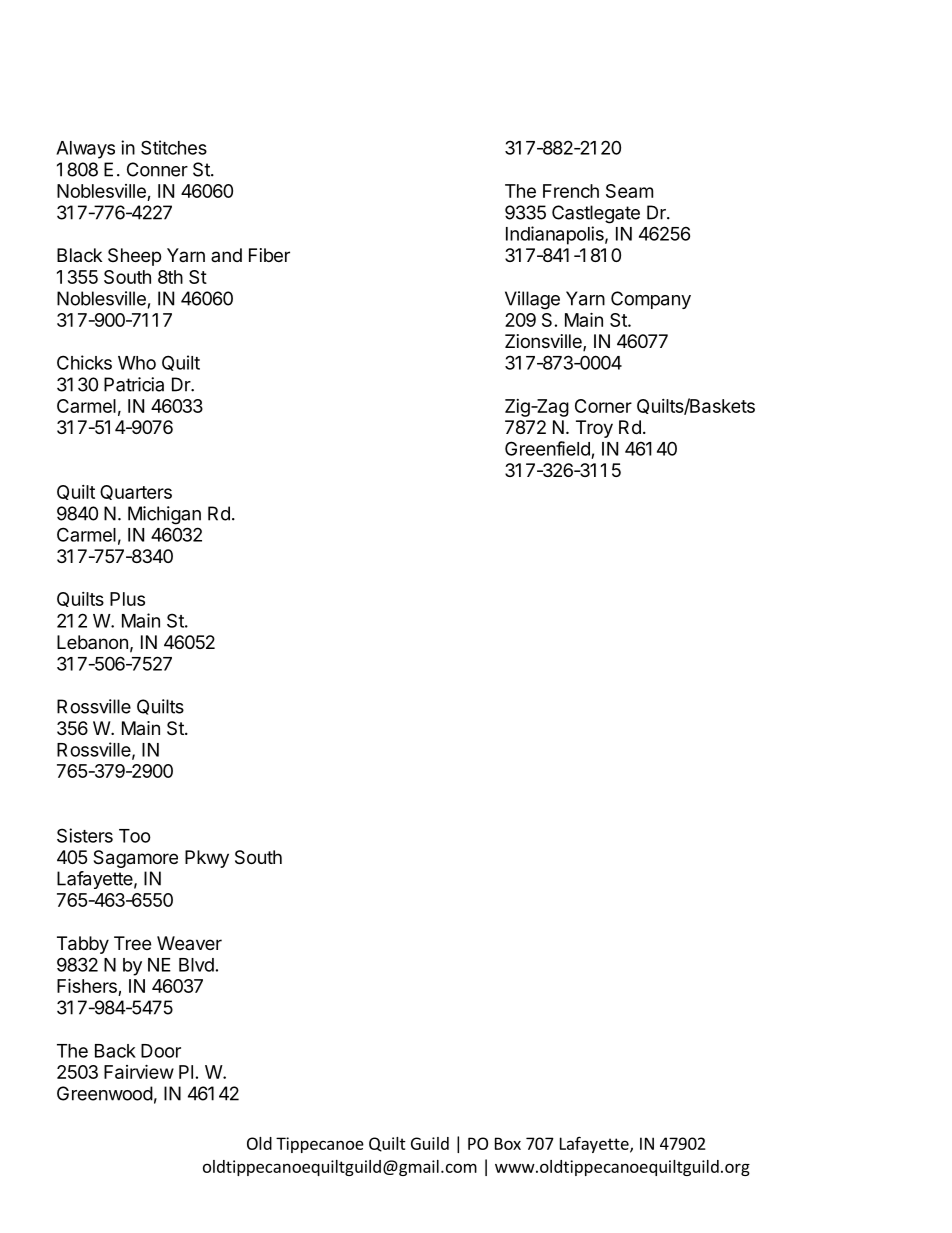  What do you see at coordinates (157, 169) in the screenshot?
I see `Conner` at bounding box center [157, 169].
